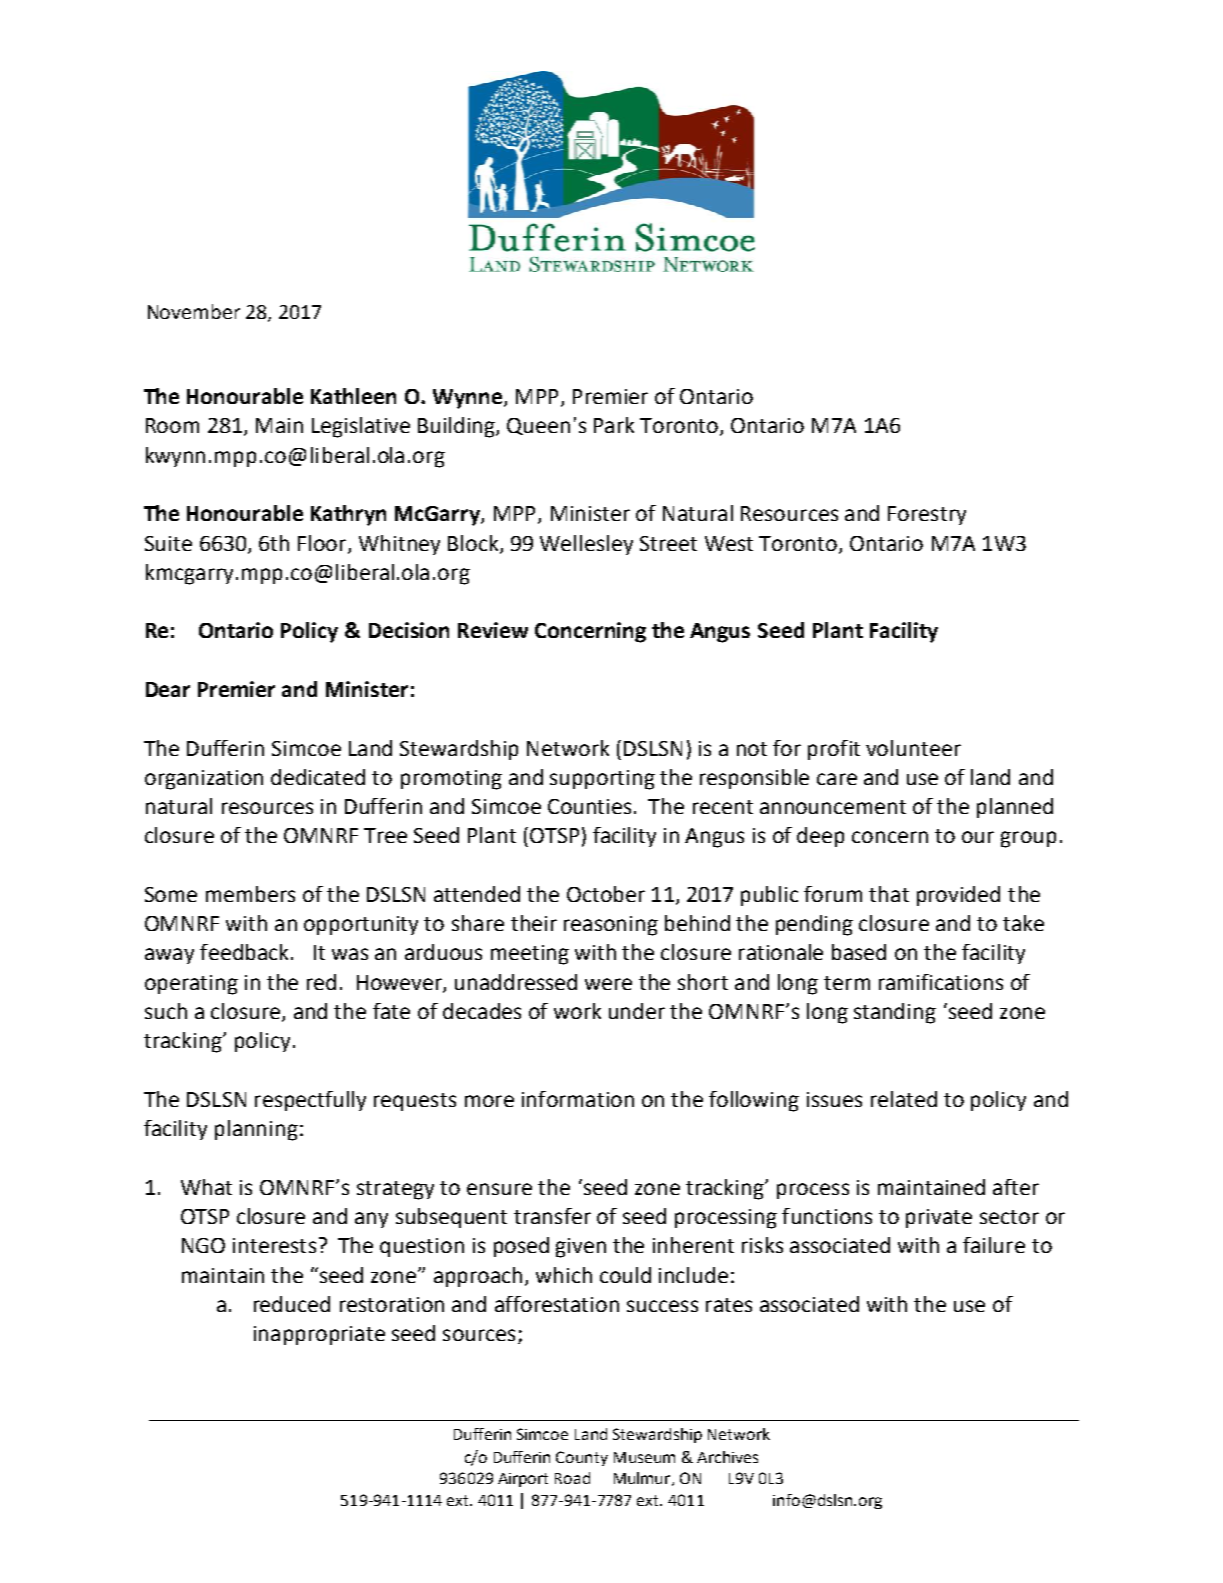 The height and width of the document is (1583, 1223). I want to click on November, so click(194, 311).
